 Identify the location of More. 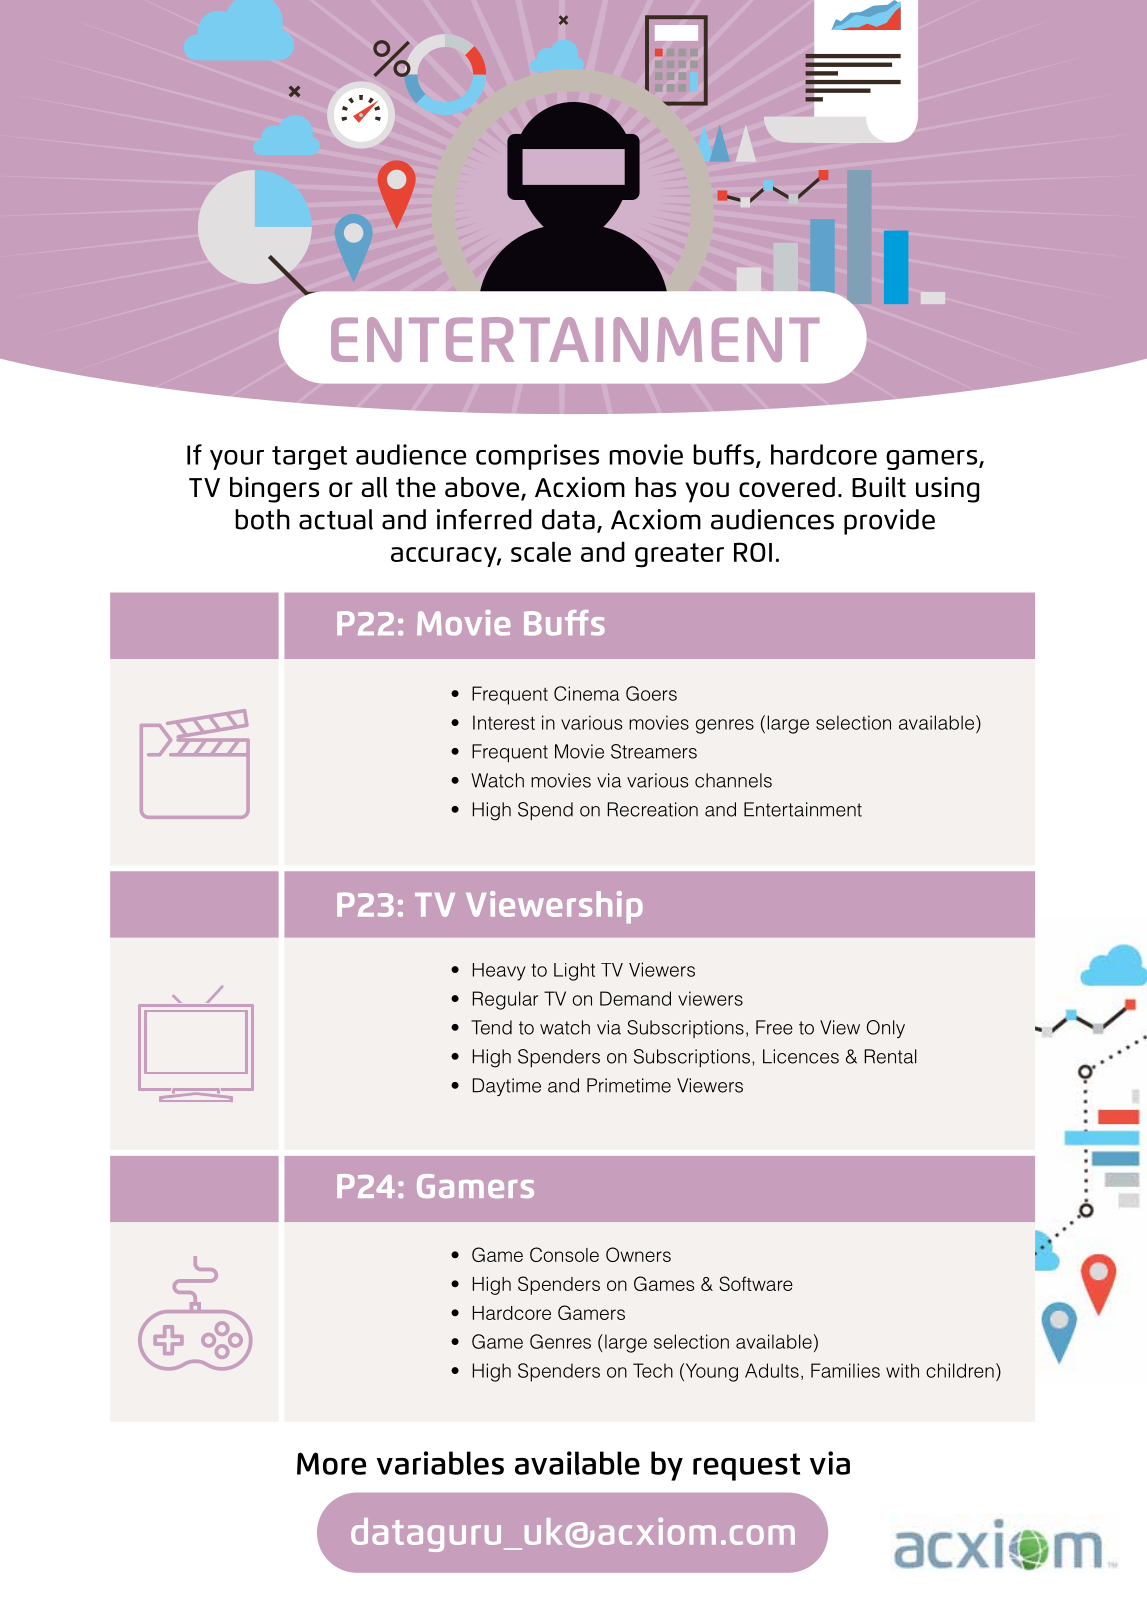
(331, 1463).
